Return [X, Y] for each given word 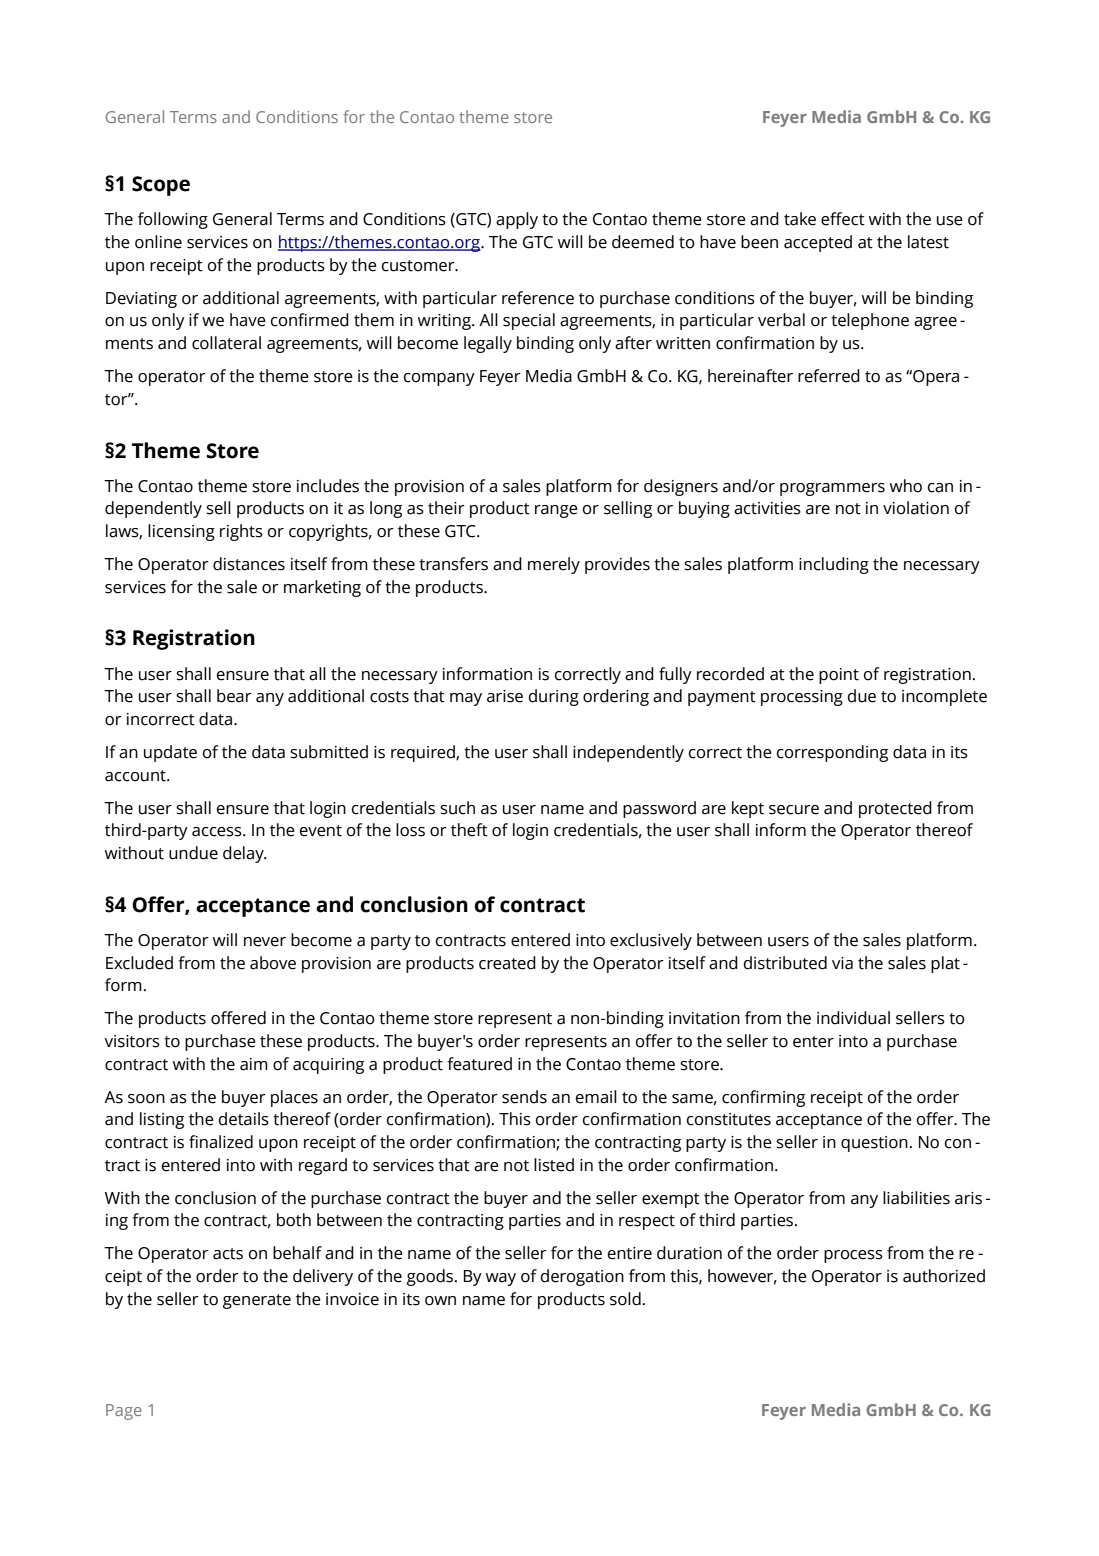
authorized [944, 1276]
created [507, 963]
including [834, 565]
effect [843, 219]
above [273, 963]
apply [517, 220]
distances [249, 564]
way [501, 1279]
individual [853, 1018]
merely [554, 565]
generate [257, 1301]
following [173, 220]
